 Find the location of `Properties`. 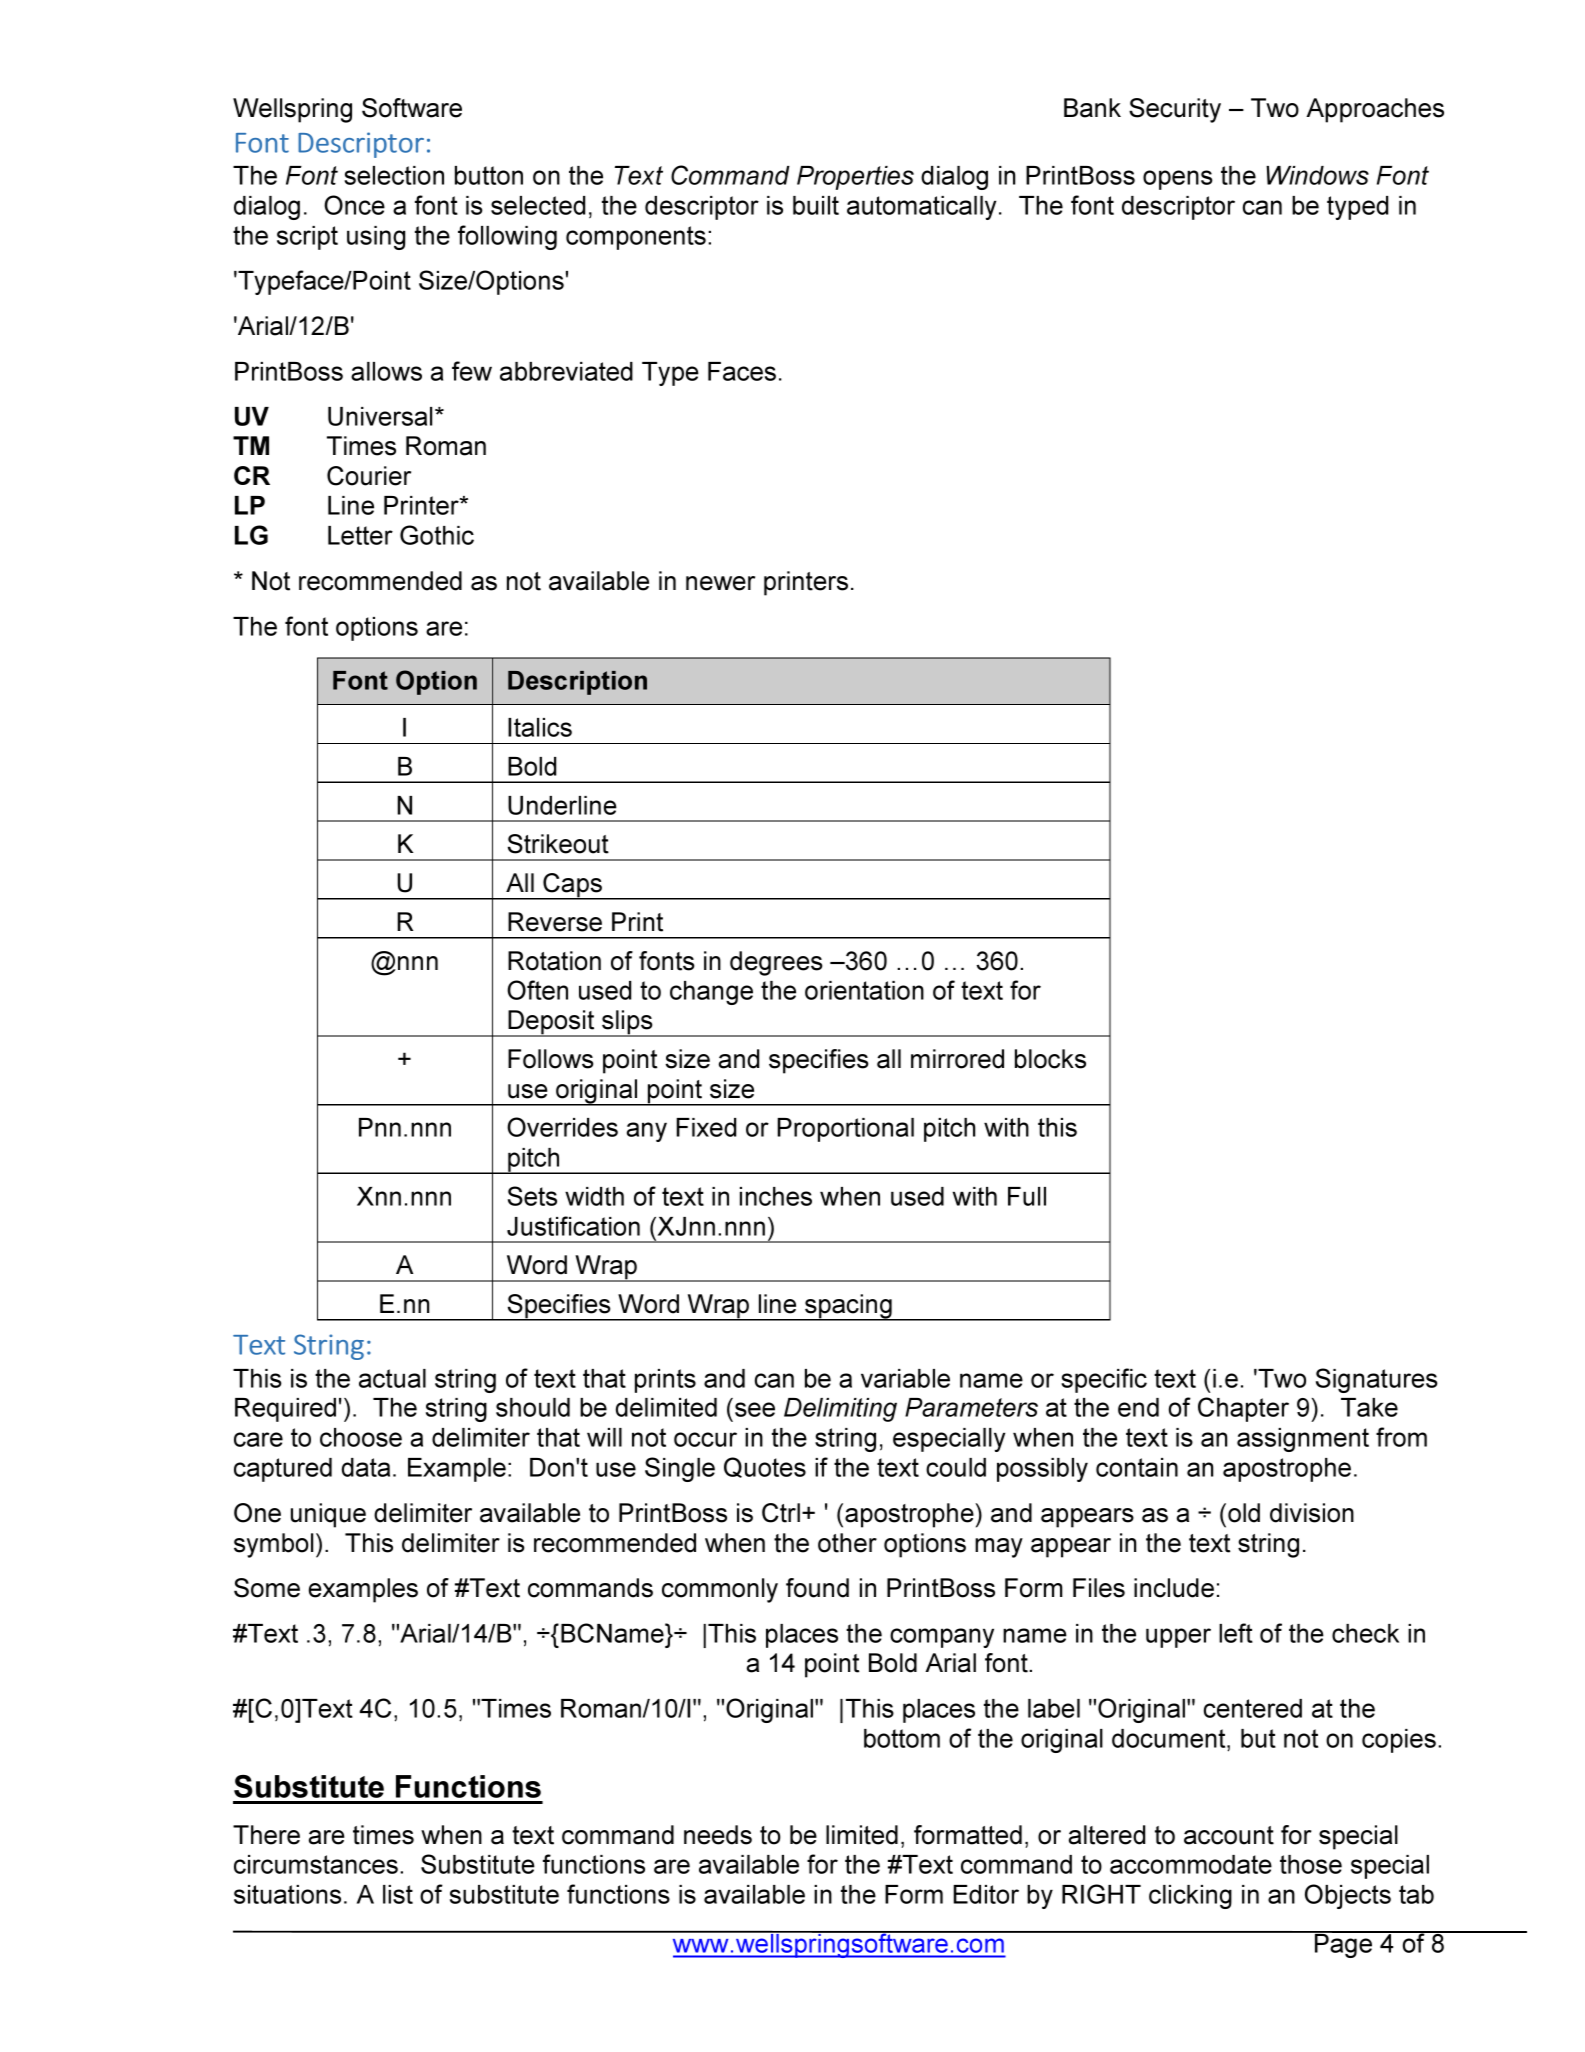

Properties is located at coordinates (855, 178).
